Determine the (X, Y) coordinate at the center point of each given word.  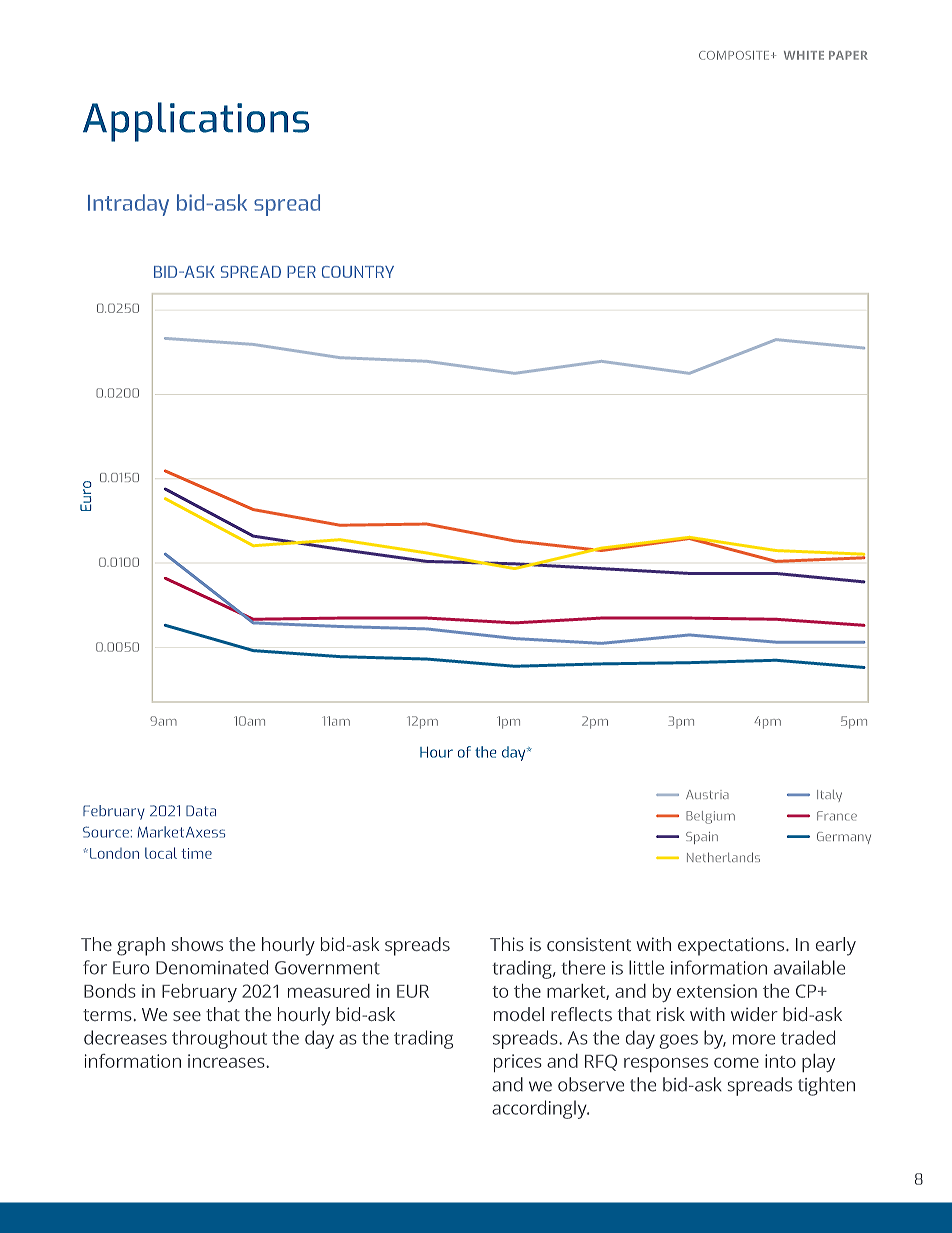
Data (201, 810)
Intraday (128, 205)
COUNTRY (358, 272)
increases (227, 1061)
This (507, 944)
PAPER (848, 55)
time (196, 853)
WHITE (804, 55)
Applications (196, 122)
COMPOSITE (735, 55)
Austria (707, 794)
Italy (829, 796)
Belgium (710, 817)
